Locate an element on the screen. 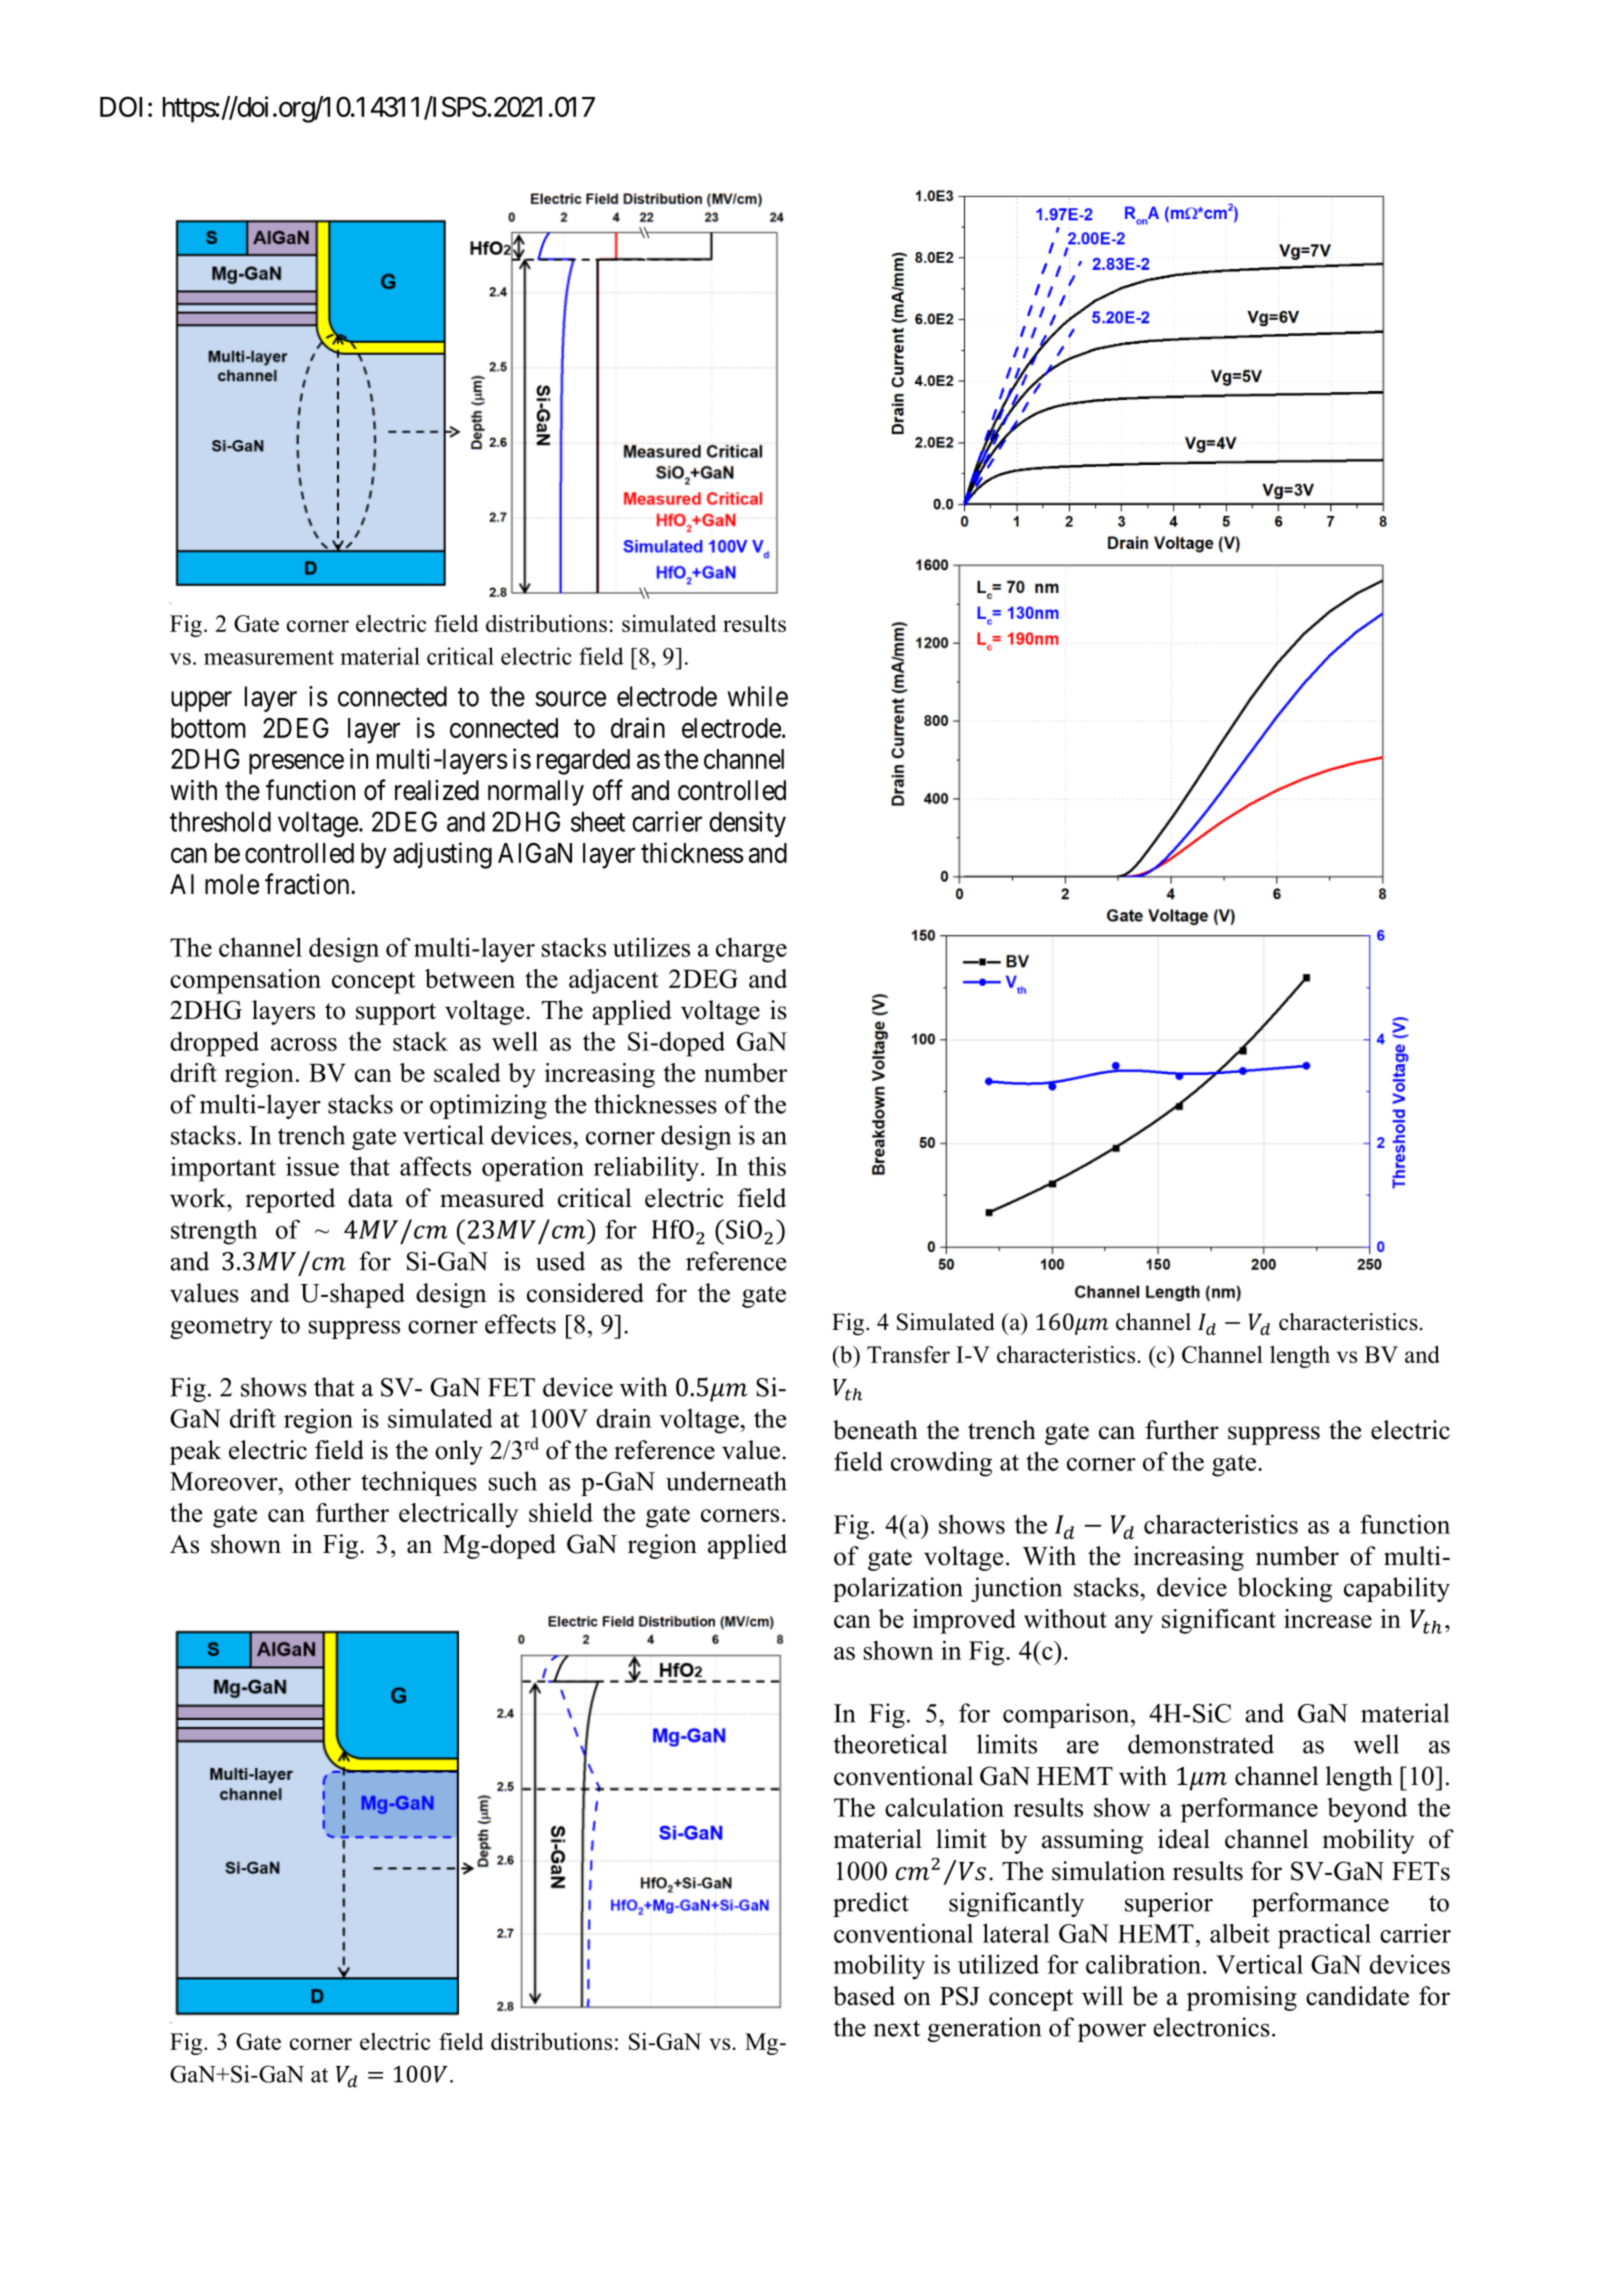  blocking is located at coordinates (1285, 1589).
